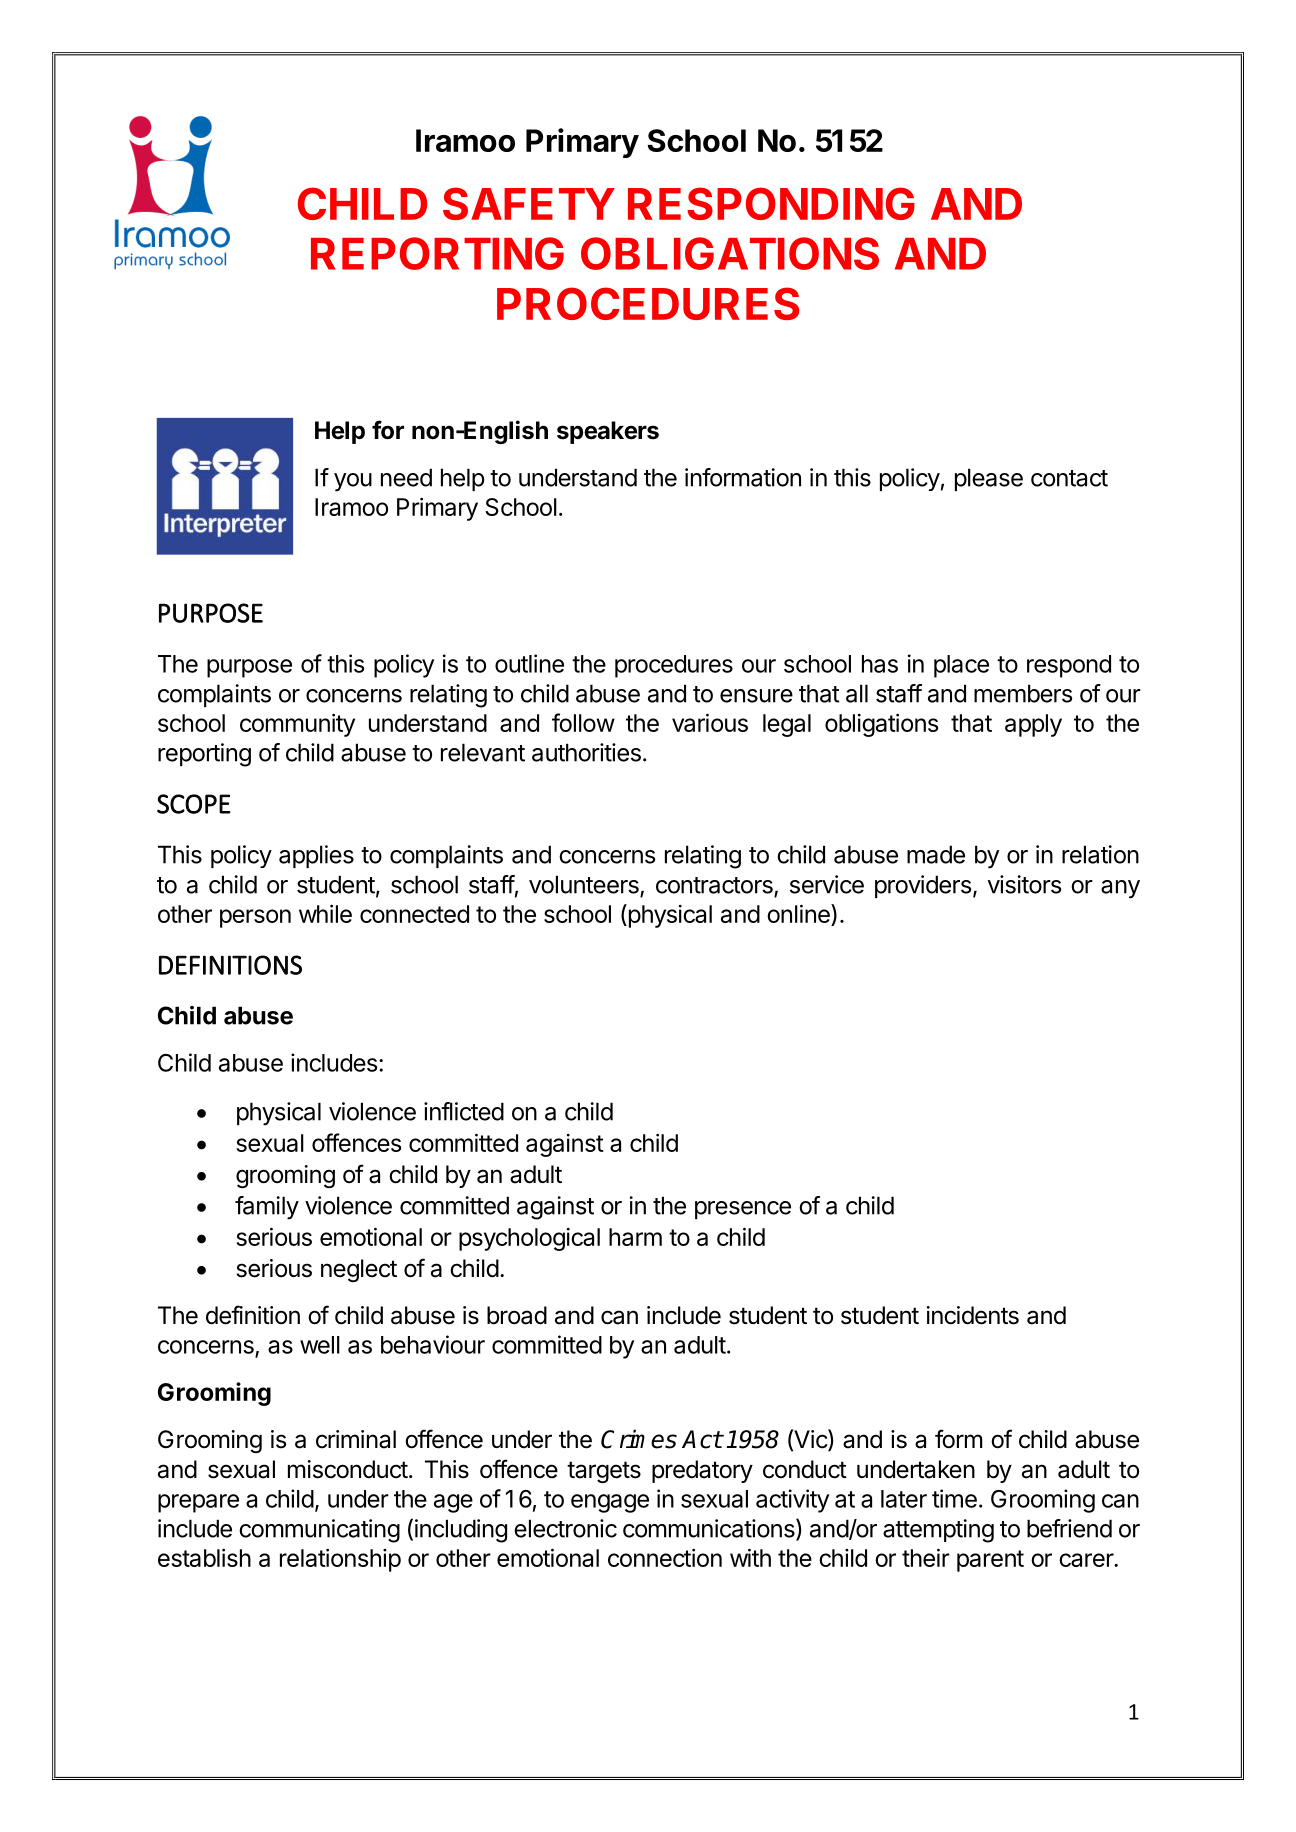  What do you see at coordinates (989, 479) in the page?
I see `please` at bounding box center [989, 479].
